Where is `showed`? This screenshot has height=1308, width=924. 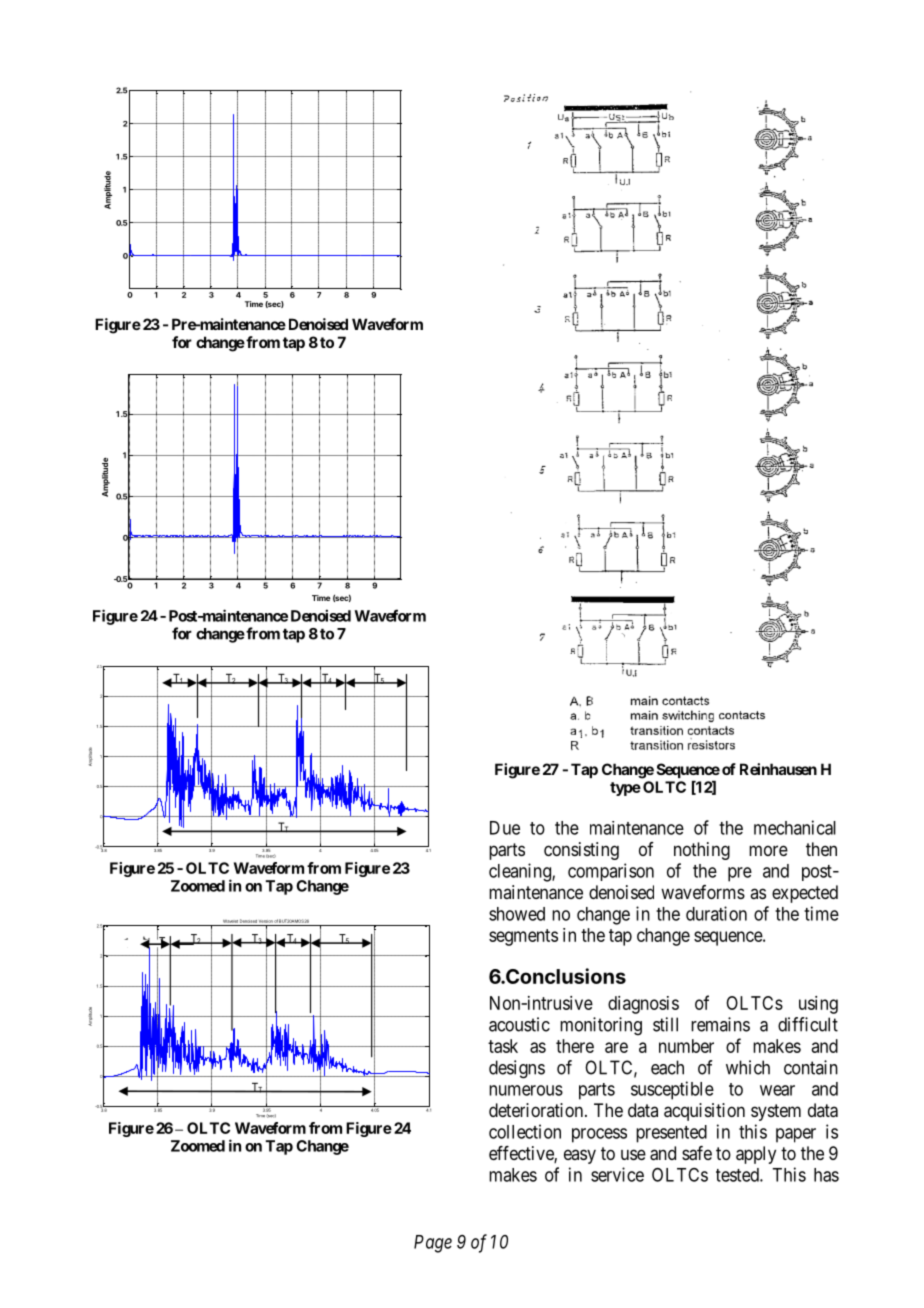
showed is located at coordinates (517, 914).
